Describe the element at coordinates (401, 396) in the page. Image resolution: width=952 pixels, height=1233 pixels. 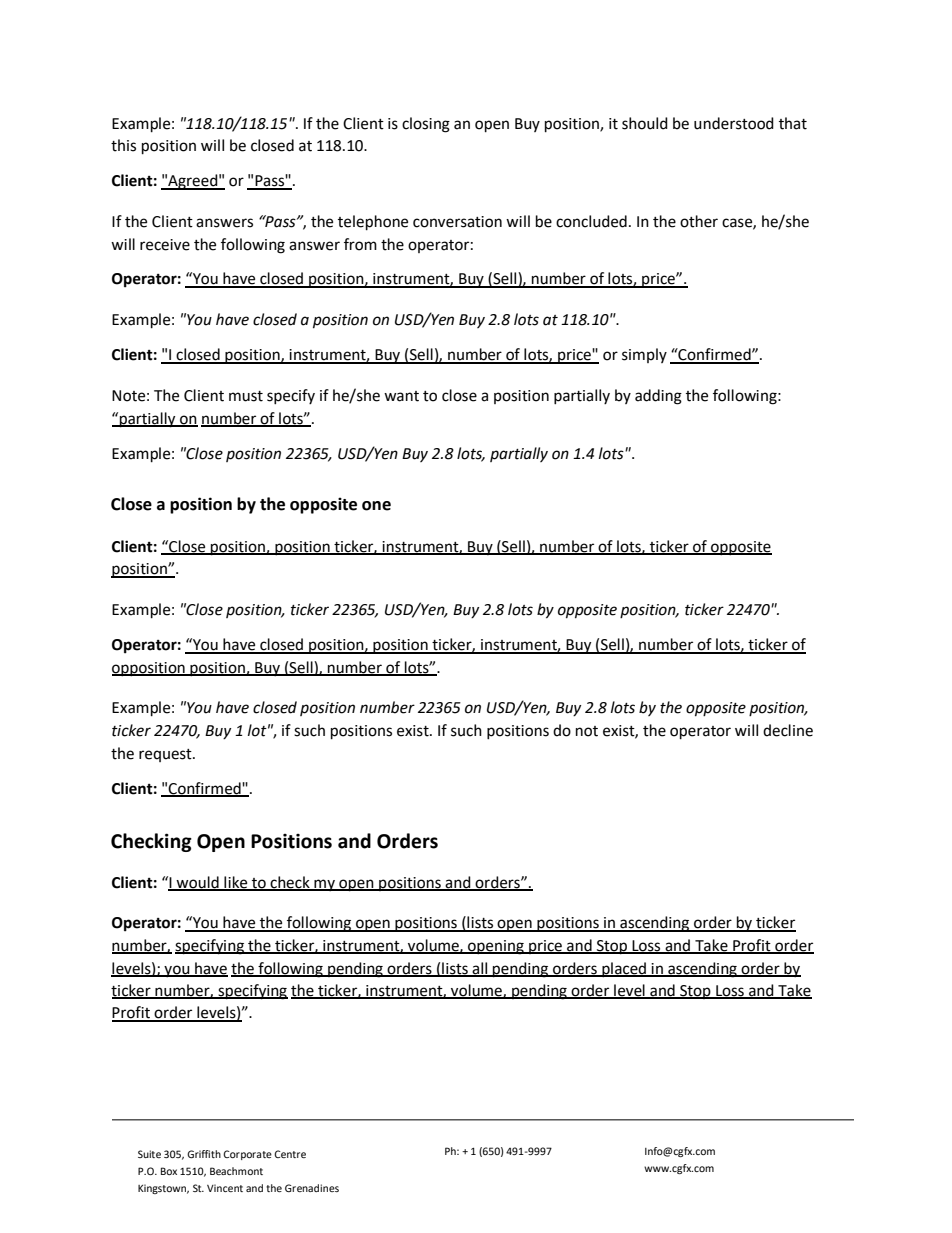
I see `want` at that location.
